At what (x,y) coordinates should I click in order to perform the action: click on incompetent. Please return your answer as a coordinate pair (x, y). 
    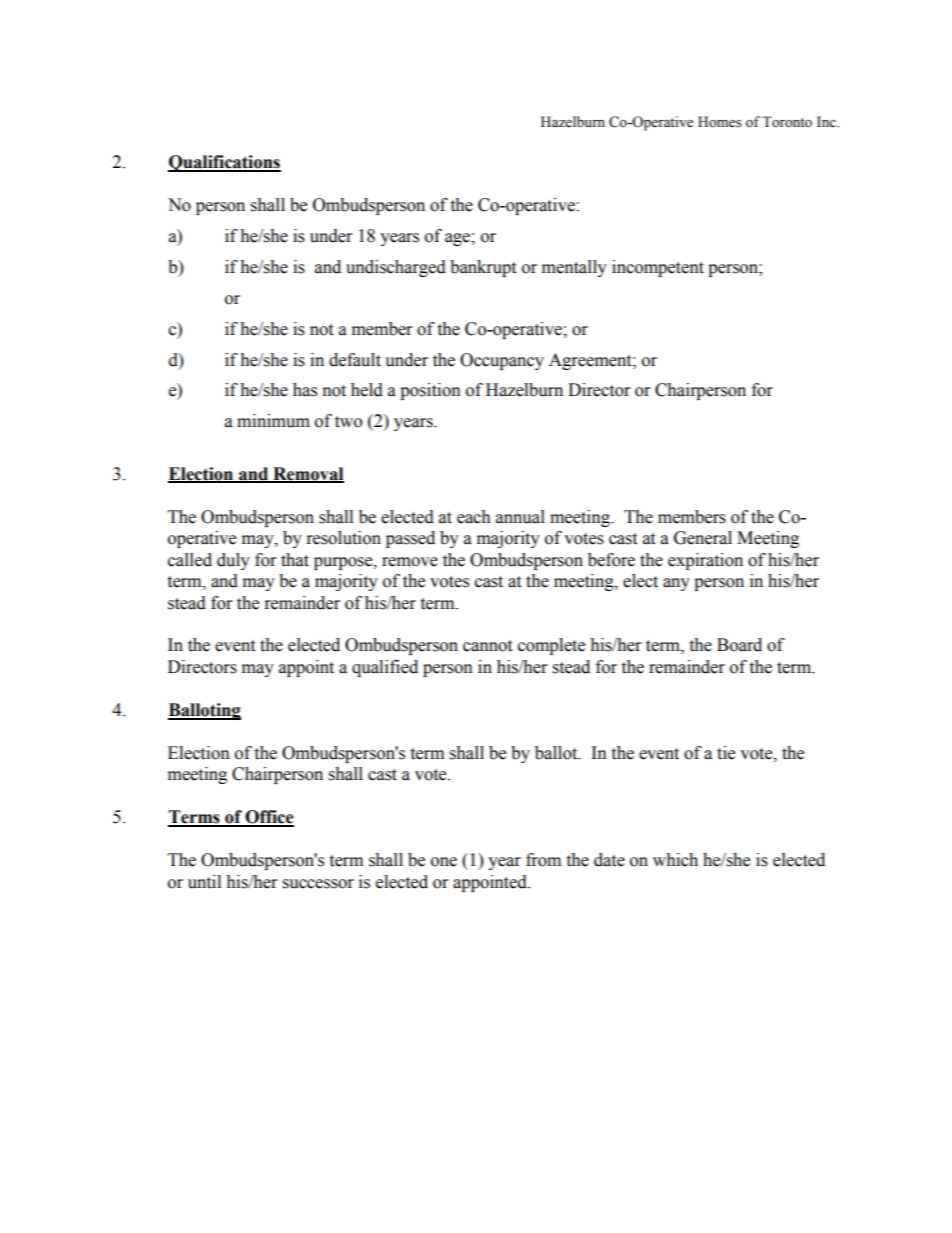
    Looking at the image, I should click on (658, 268).
